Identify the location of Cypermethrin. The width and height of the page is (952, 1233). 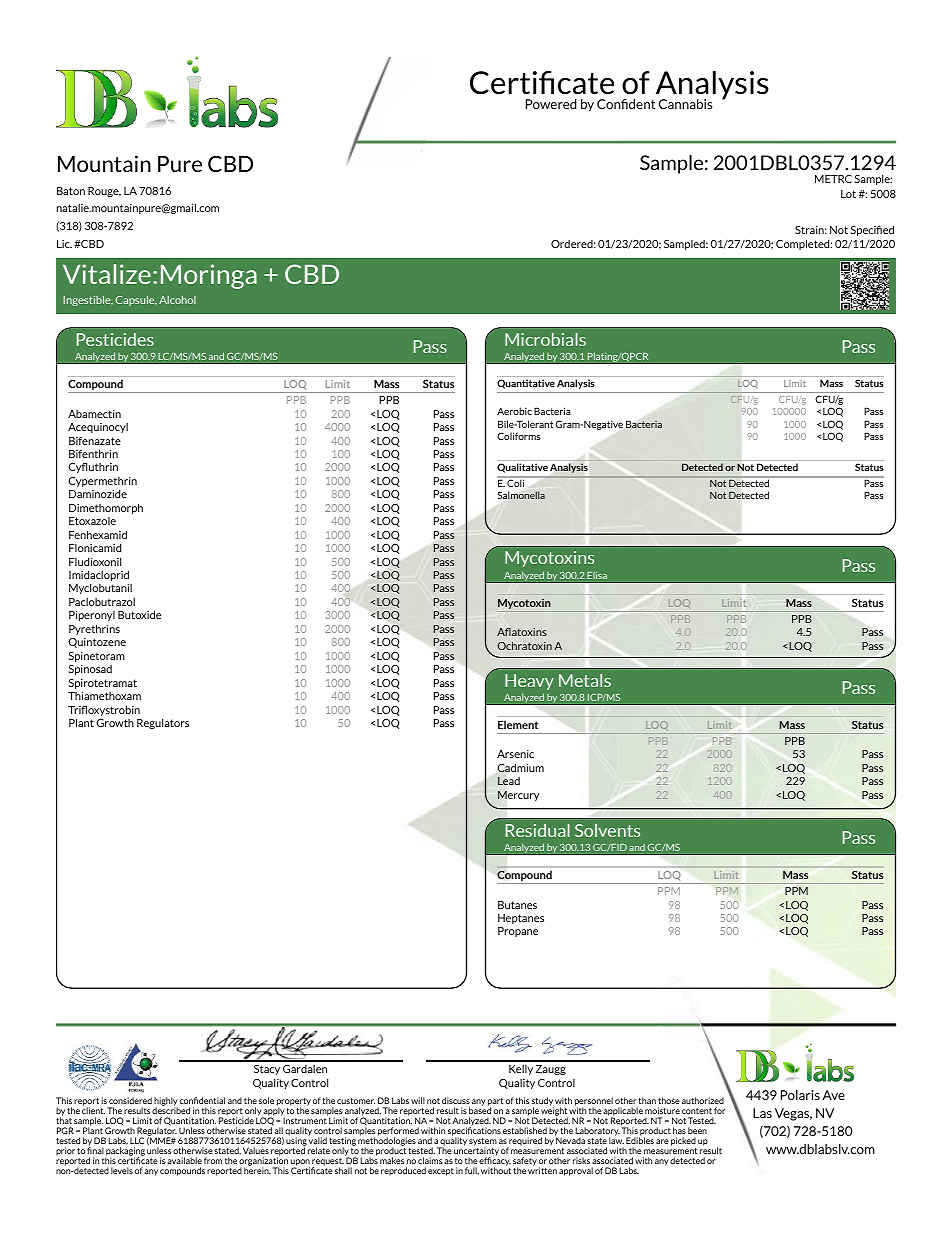
(102, 483).
